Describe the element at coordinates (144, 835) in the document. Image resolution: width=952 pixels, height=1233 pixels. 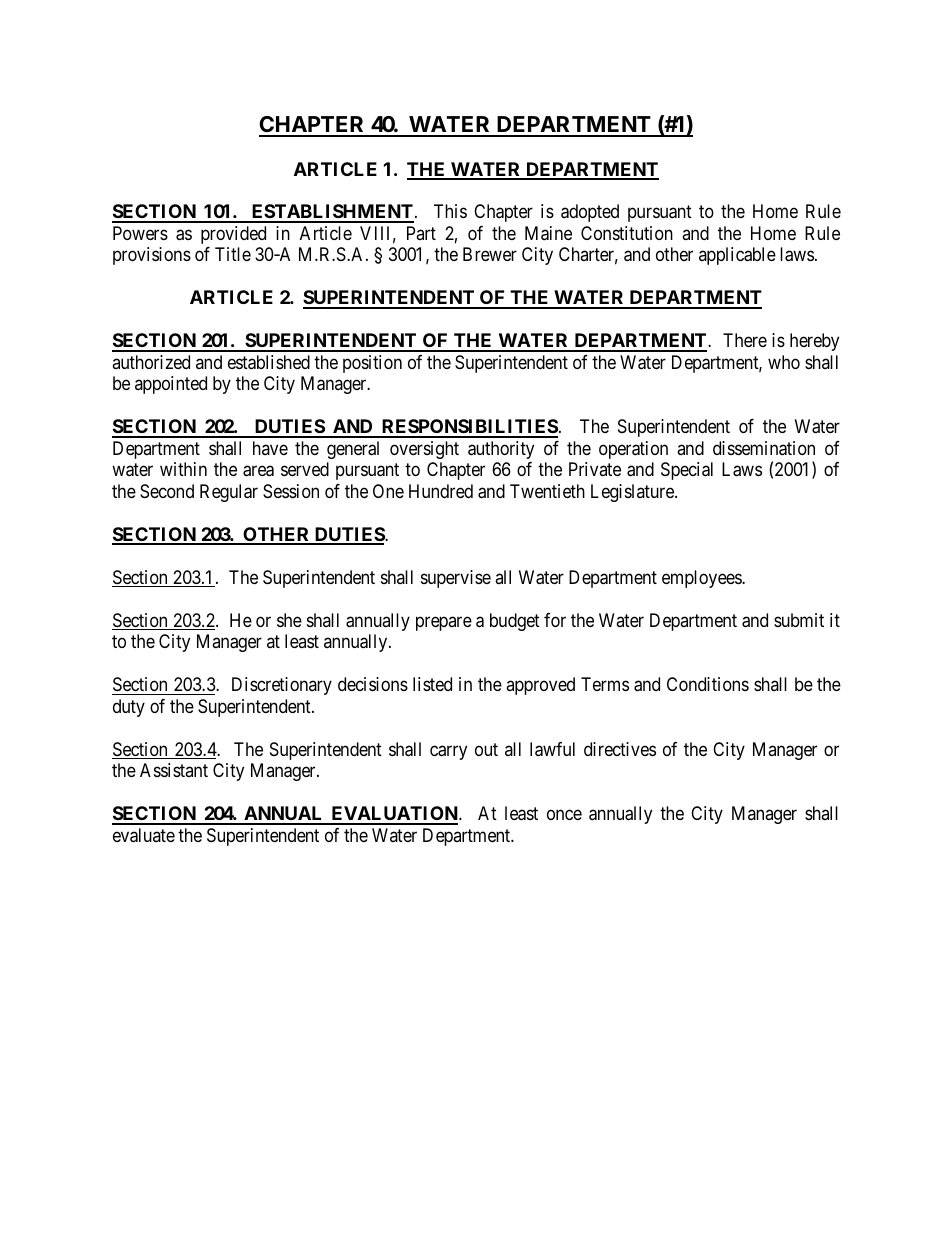
I see `evaluate` at that location.
